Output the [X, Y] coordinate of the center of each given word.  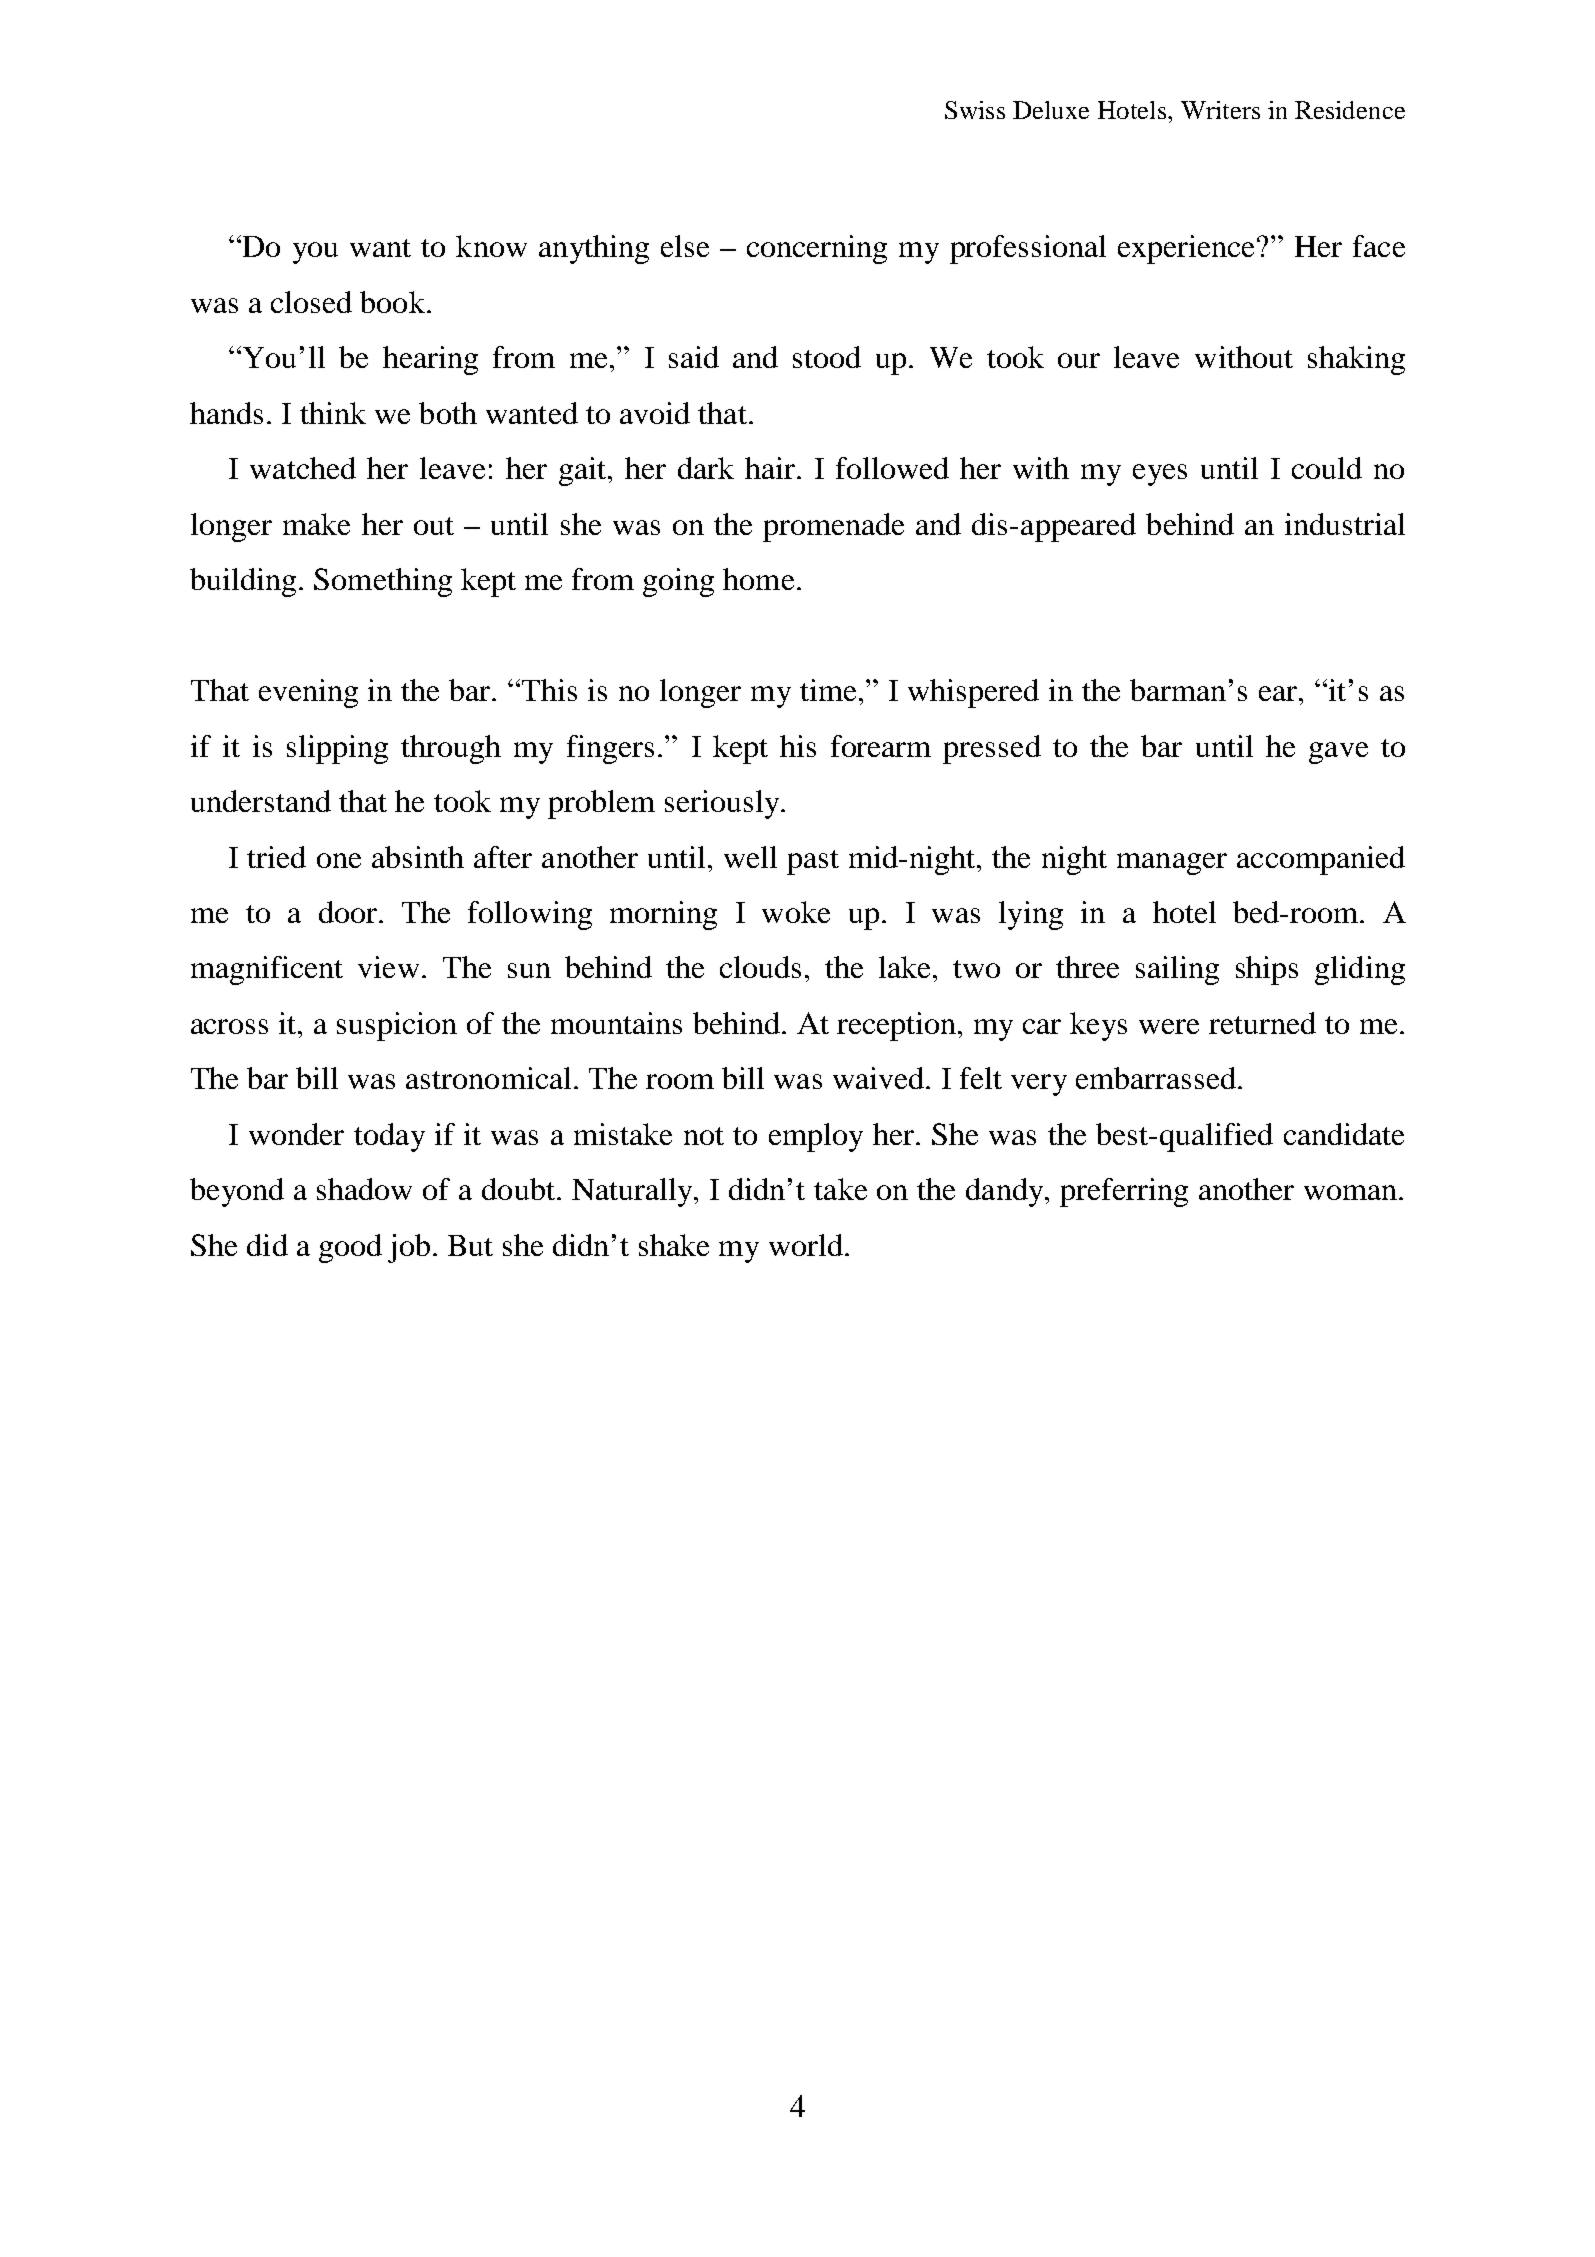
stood [827, 357]
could [1327, 468]
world [806, 1245]
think [333, 413]
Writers [1220, 110]
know [491, 246]
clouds [760, 967]
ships [1267, 970]
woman [1350, 1192]
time [828, 690]
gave [1338, 753]
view [388, 967]
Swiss [975, 110]
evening [308, 693]
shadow [364, 1189]
